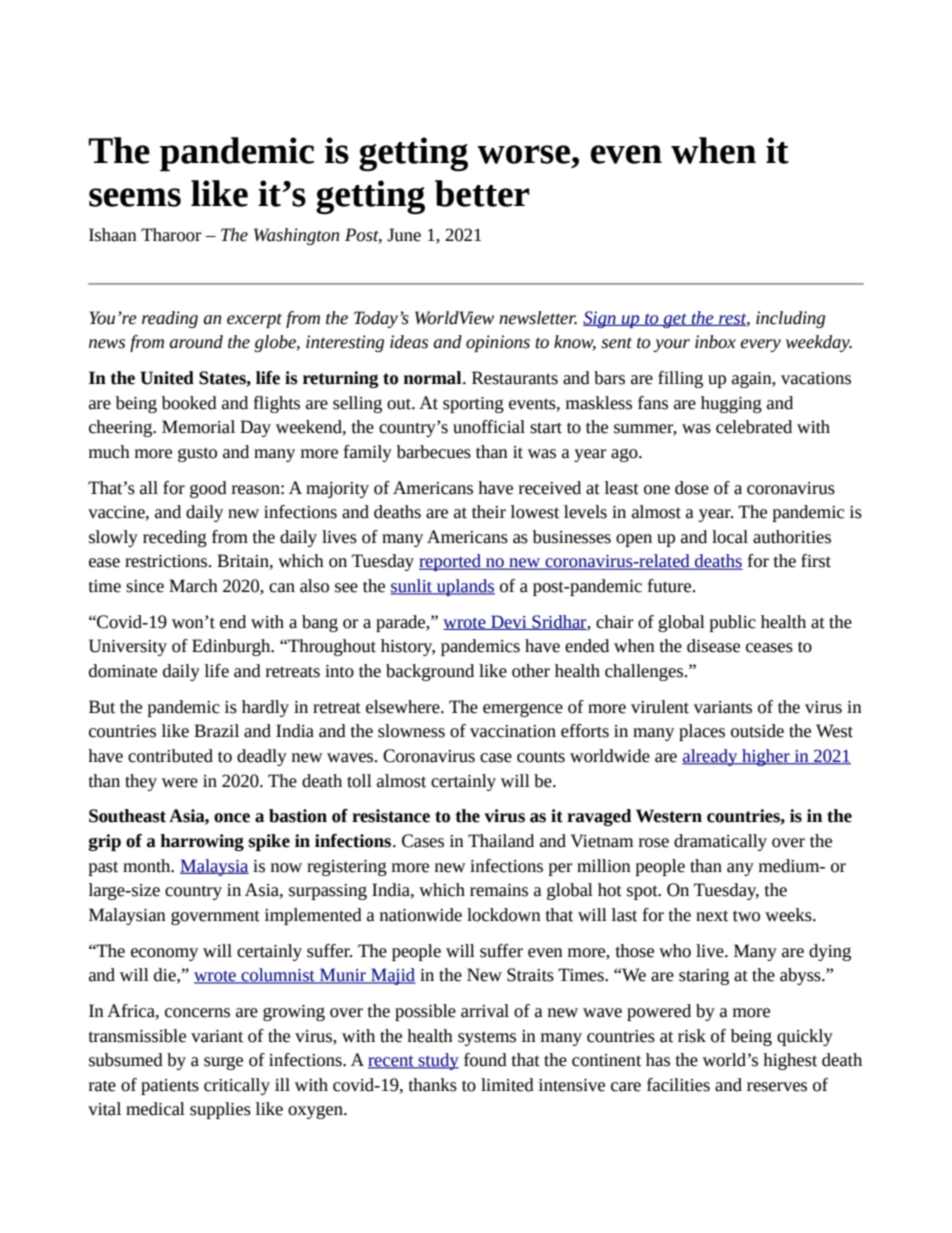 Image resolution: width=952 pixels, height=1233 pixels. I want to click on Devi, so click(509, 622).
